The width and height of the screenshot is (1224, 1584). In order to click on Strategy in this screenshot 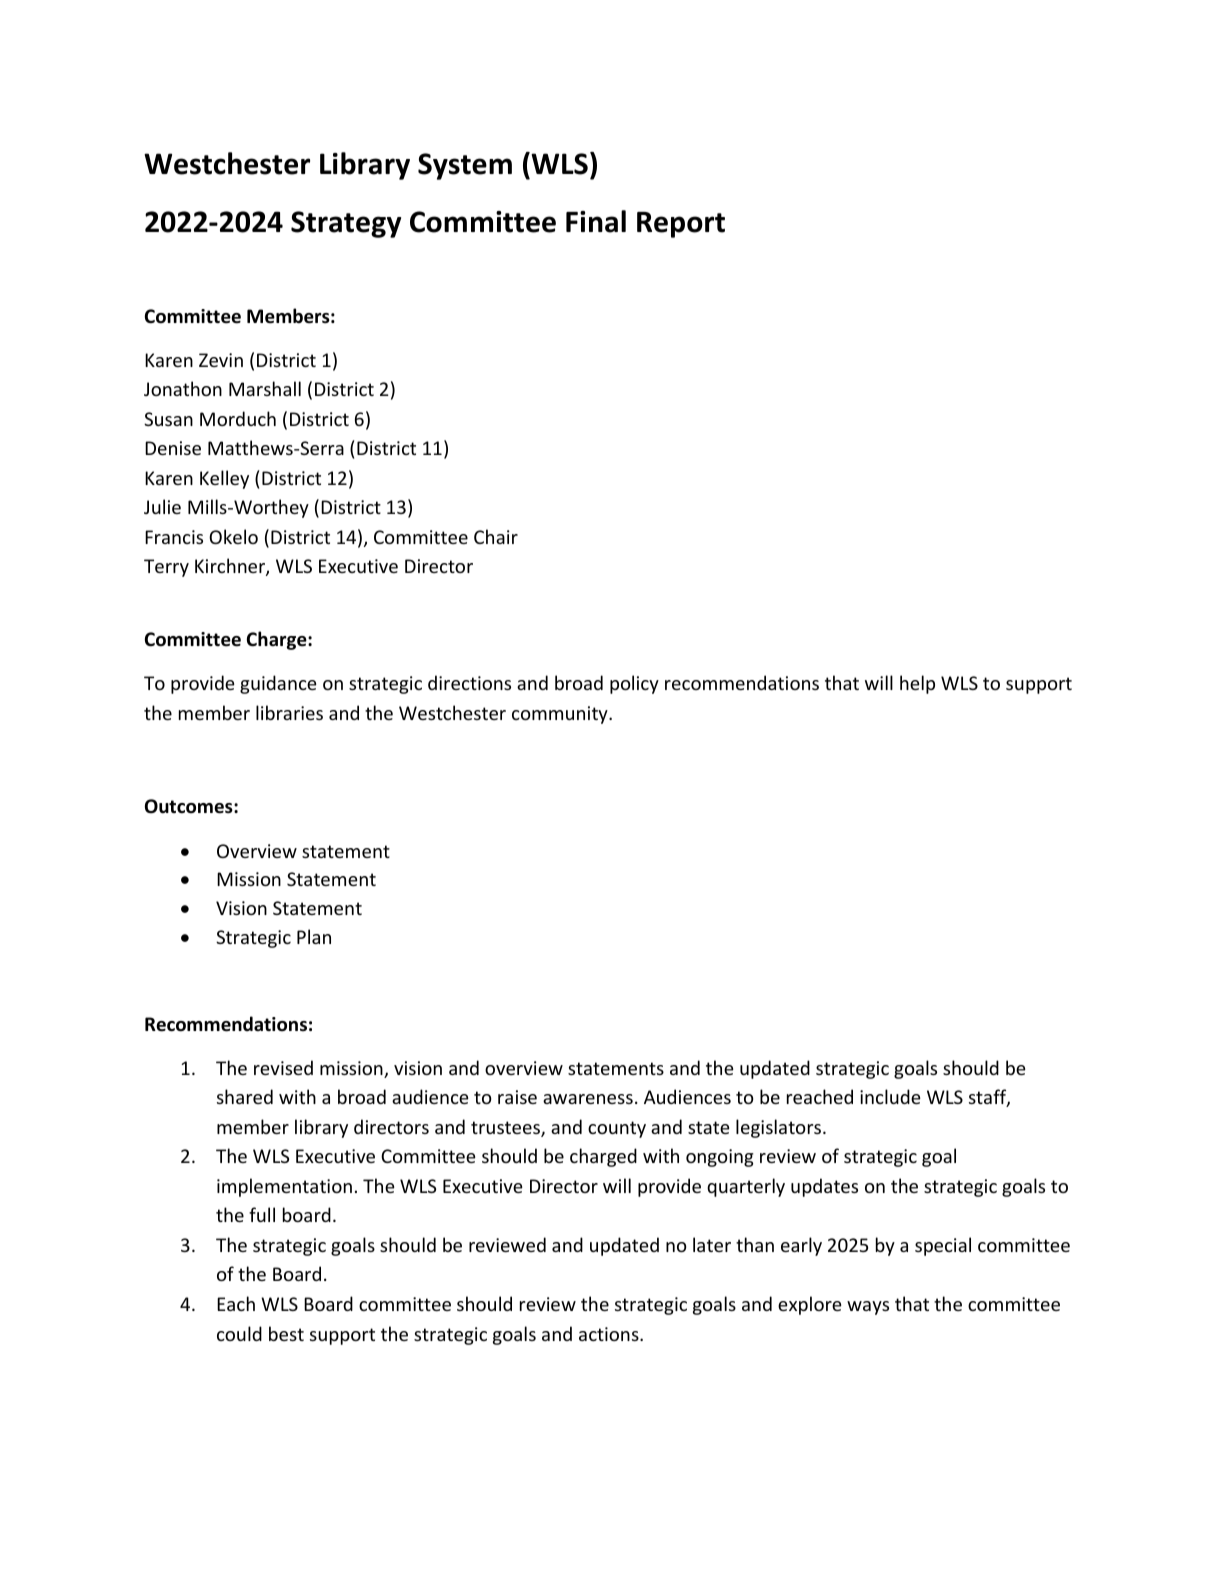, I will do `click(346, 224)`.
